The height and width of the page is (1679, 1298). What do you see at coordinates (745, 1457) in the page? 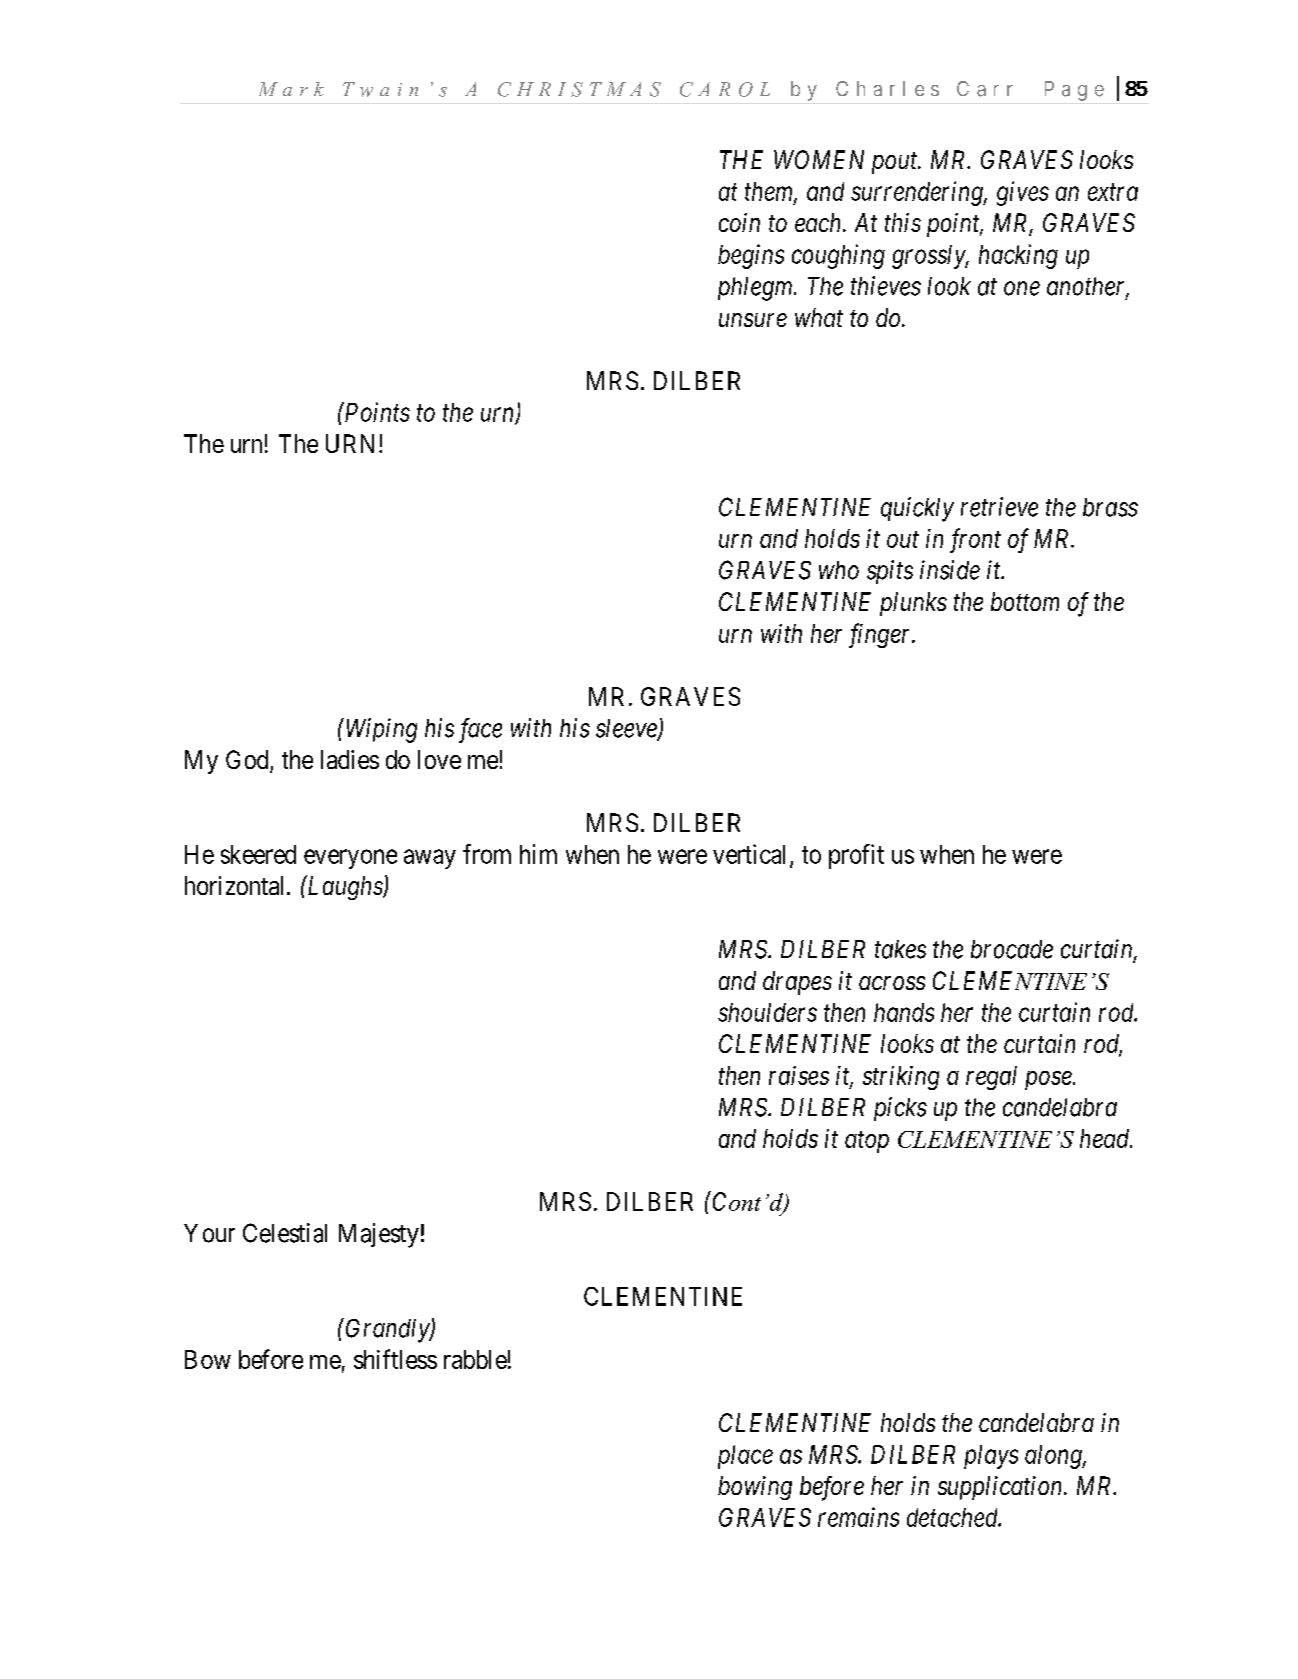
I see `place` at bounding box center [745, 1457].
